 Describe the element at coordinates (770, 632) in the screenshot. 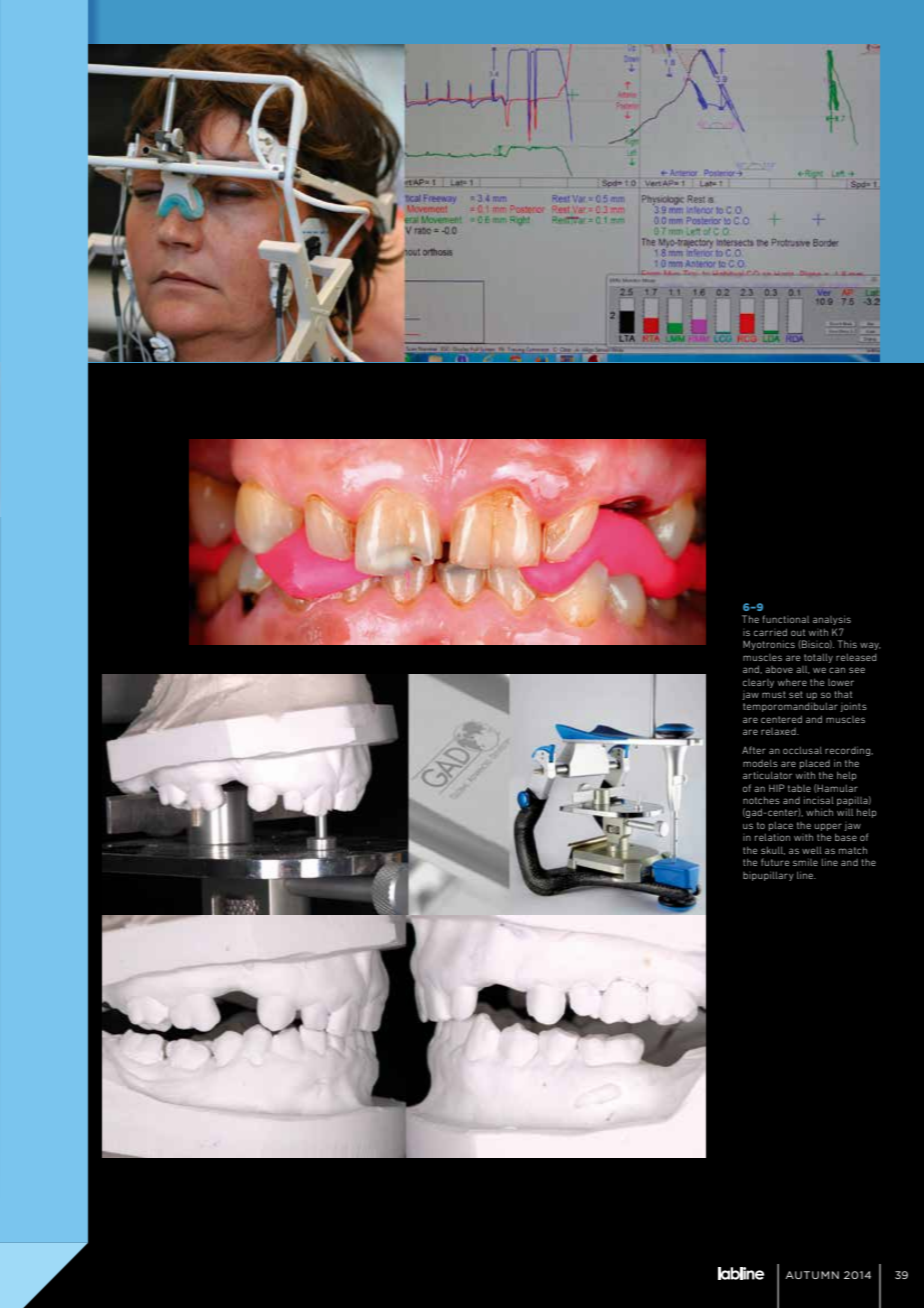

I see `carried` at that location.
